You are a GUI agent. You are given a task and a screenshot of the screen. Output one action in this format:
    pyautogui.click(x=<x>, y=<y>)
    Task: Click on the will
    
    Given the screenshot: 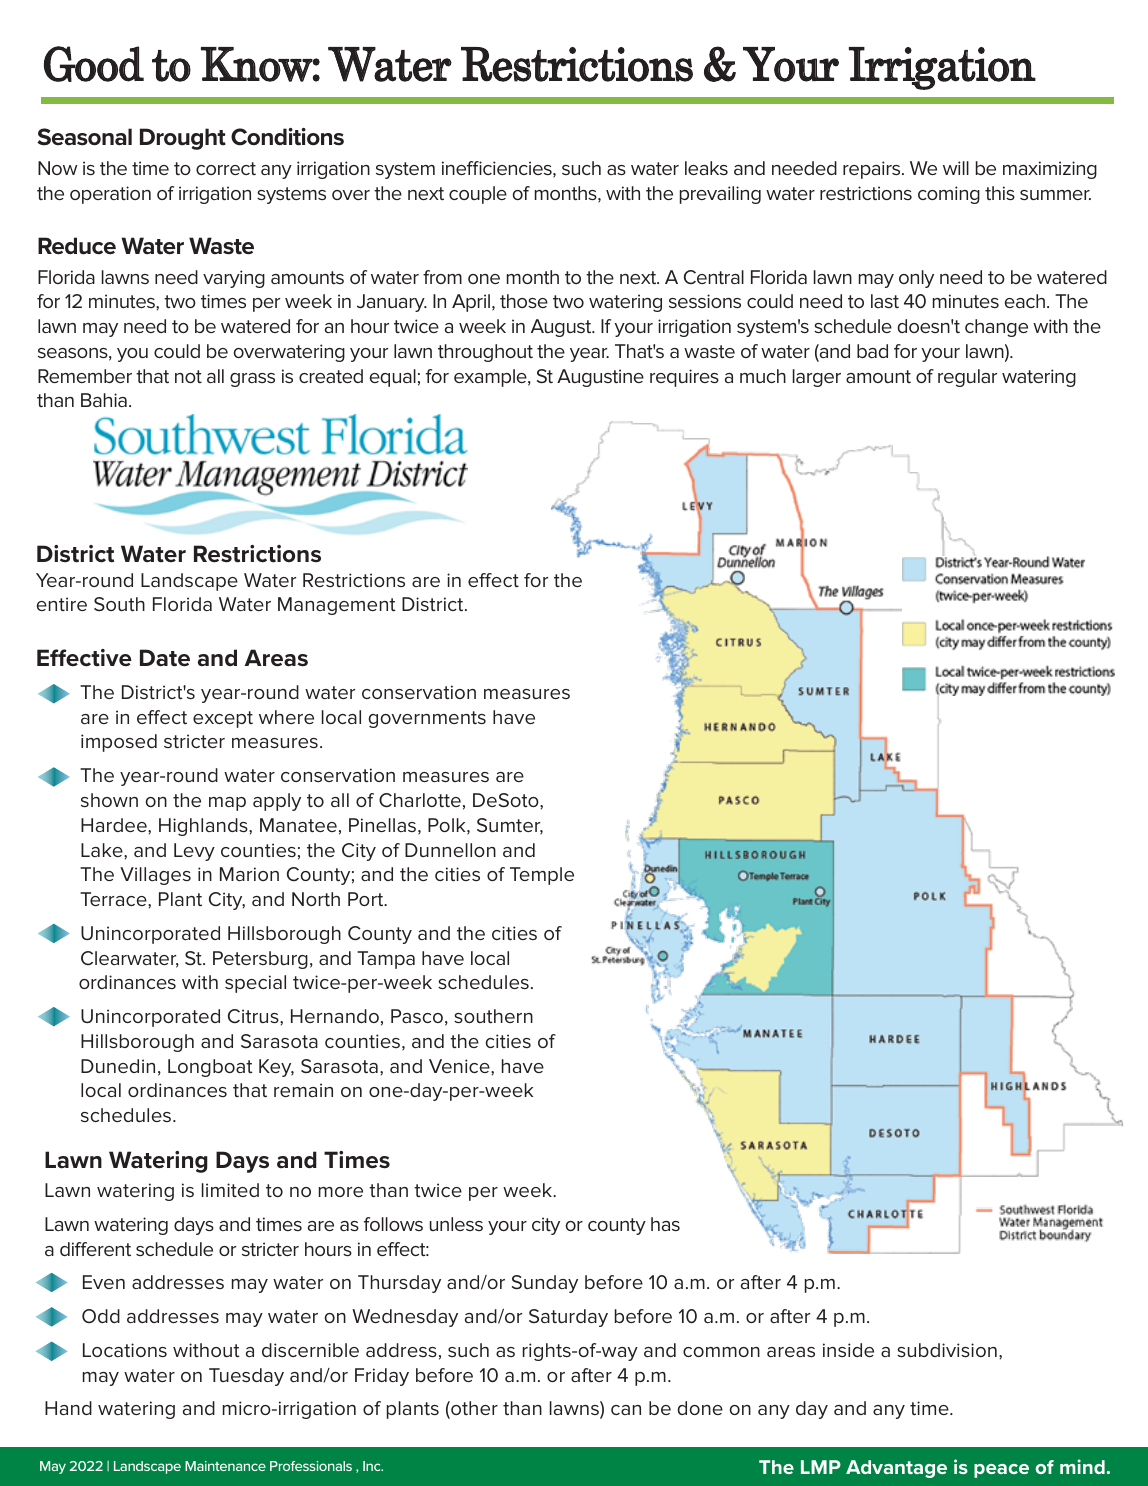 What is the action you would take?
    pyautogui.click(x=956, y=168)
